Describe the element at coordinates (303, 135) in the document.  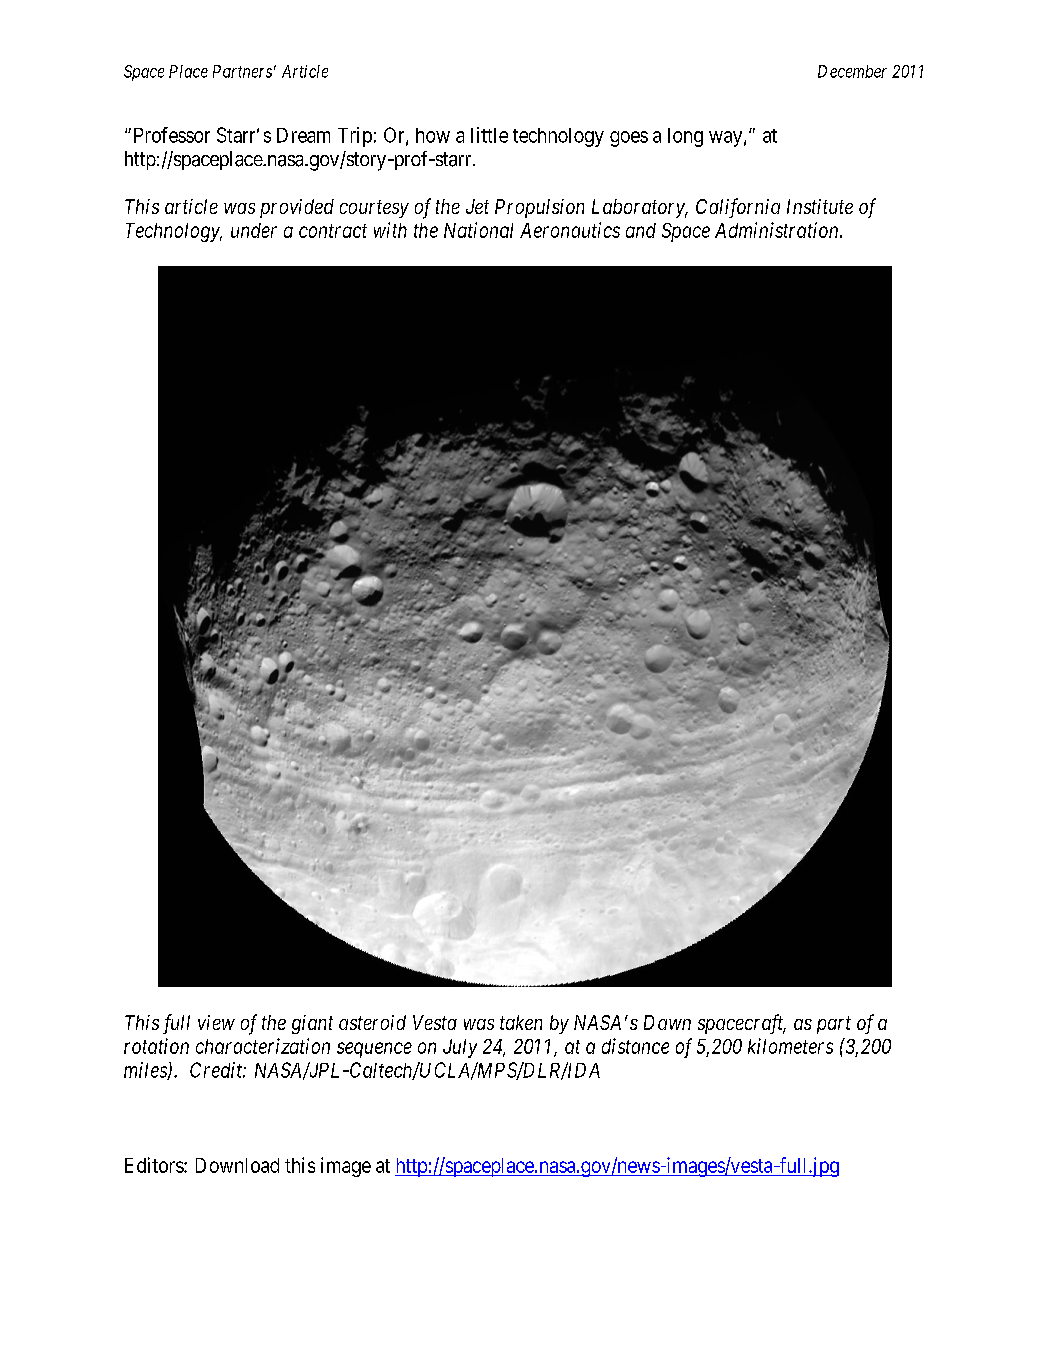
I see `Dream` at that location.
